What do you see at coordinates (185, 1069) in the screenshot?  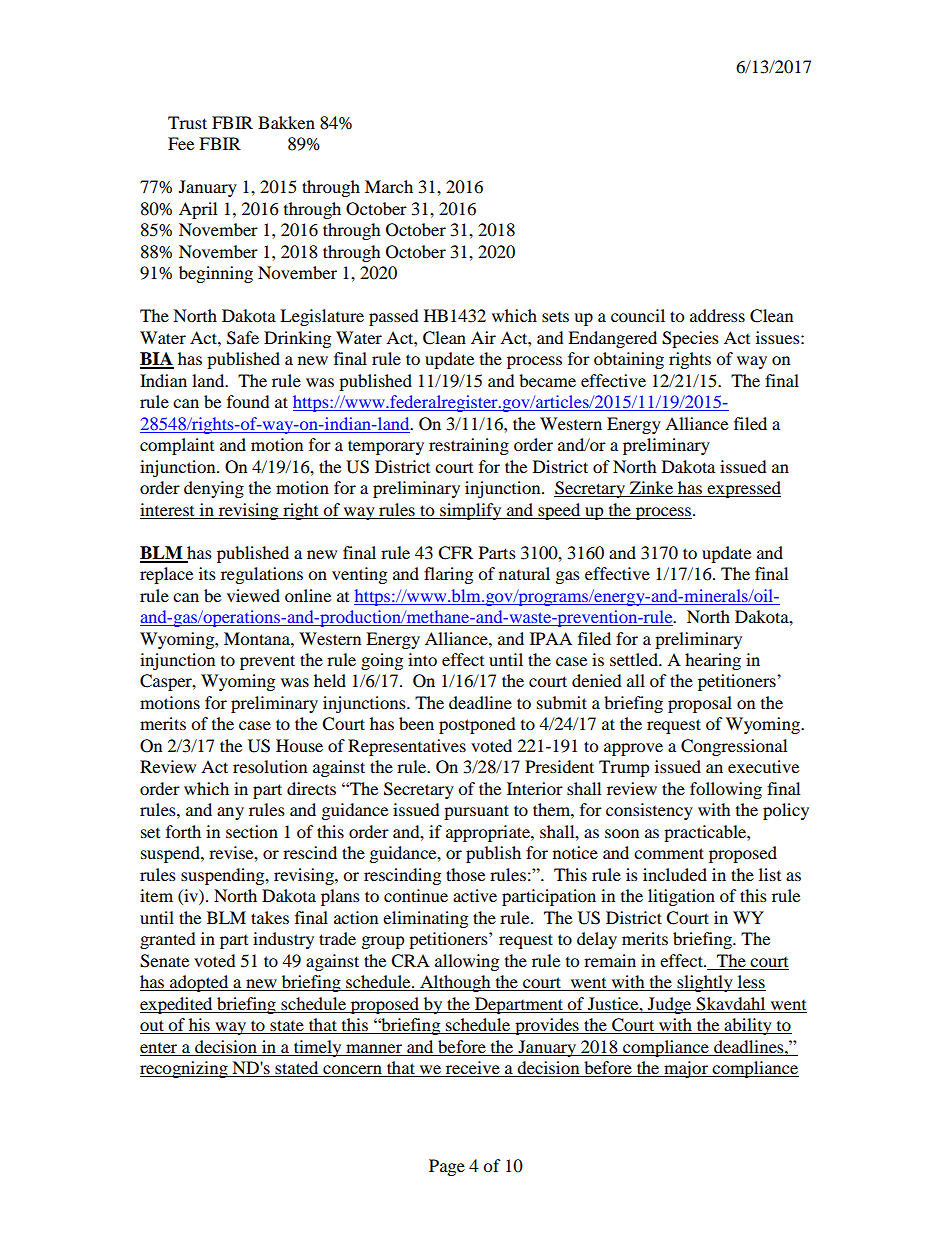 I see `recognizing` at bounding box center [185, 1069].
